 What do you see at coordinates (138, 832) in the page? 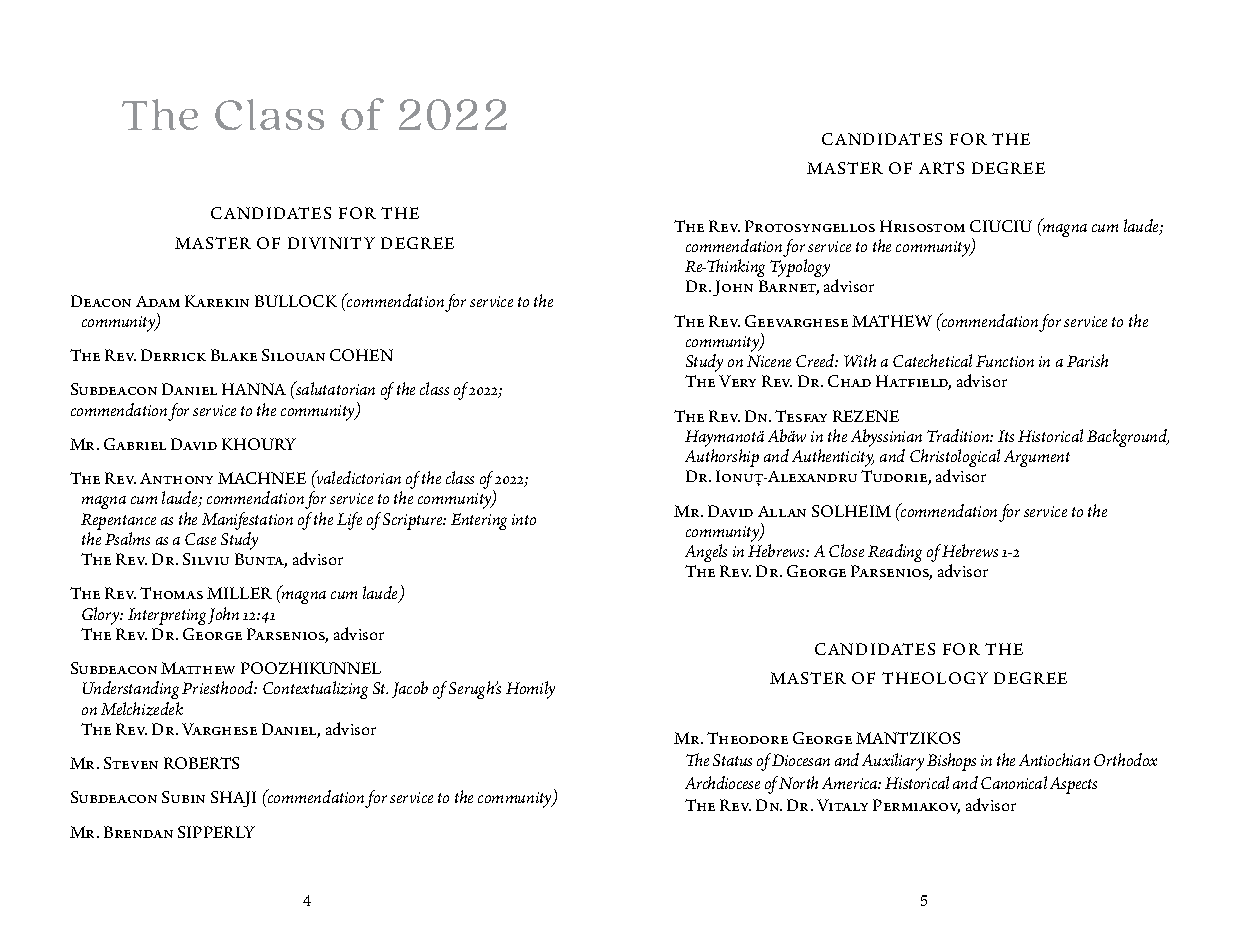
I see `Brendan` at bounding box center [138, 832].
